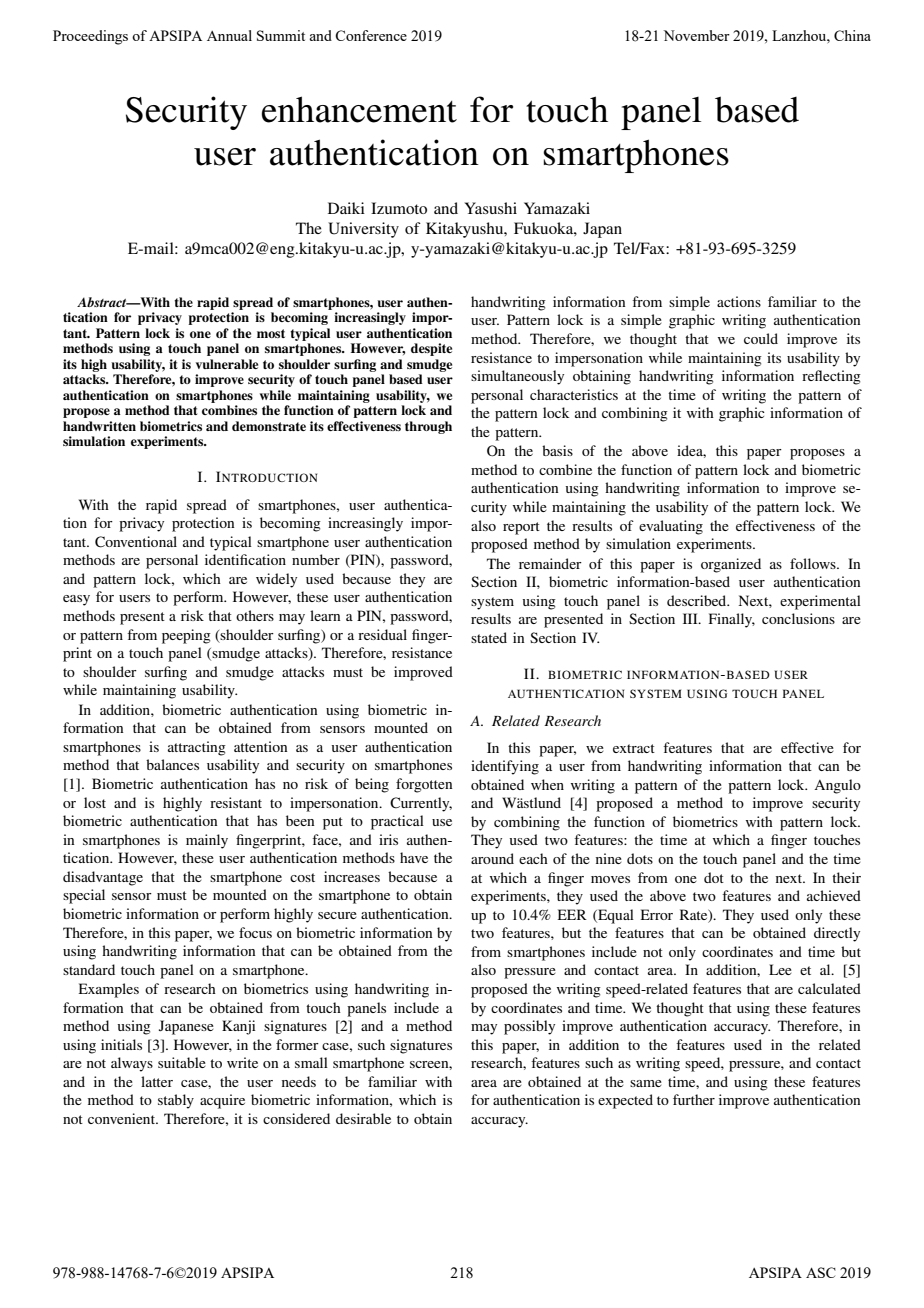 Image resolution: width=924 pixels, height=1308 pixels. I want to click on through, so click(428, 427).
